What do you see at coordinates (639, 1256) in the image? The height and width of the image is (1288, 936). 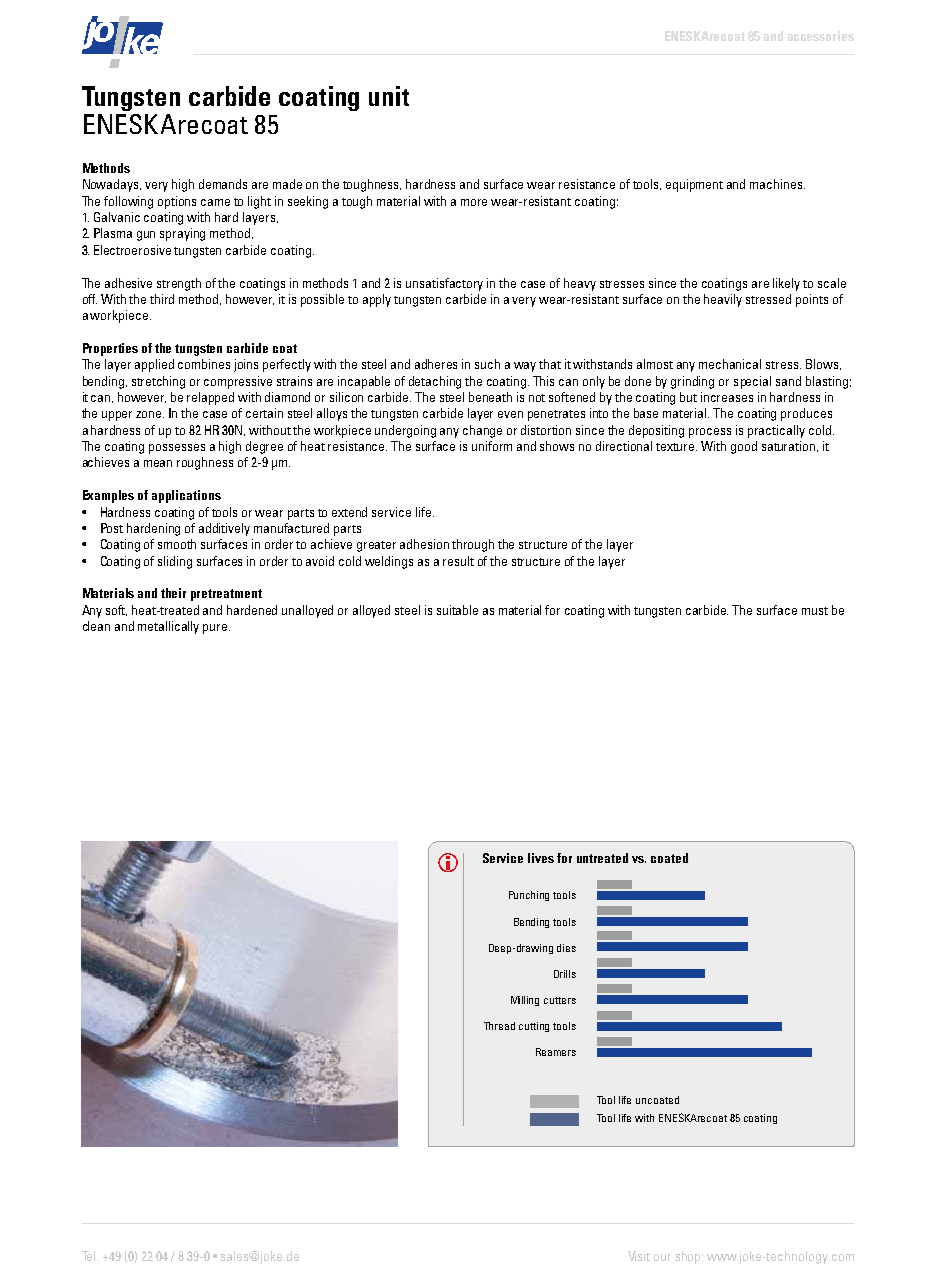 I see `Visit` at bounding box center [639, 1256].
